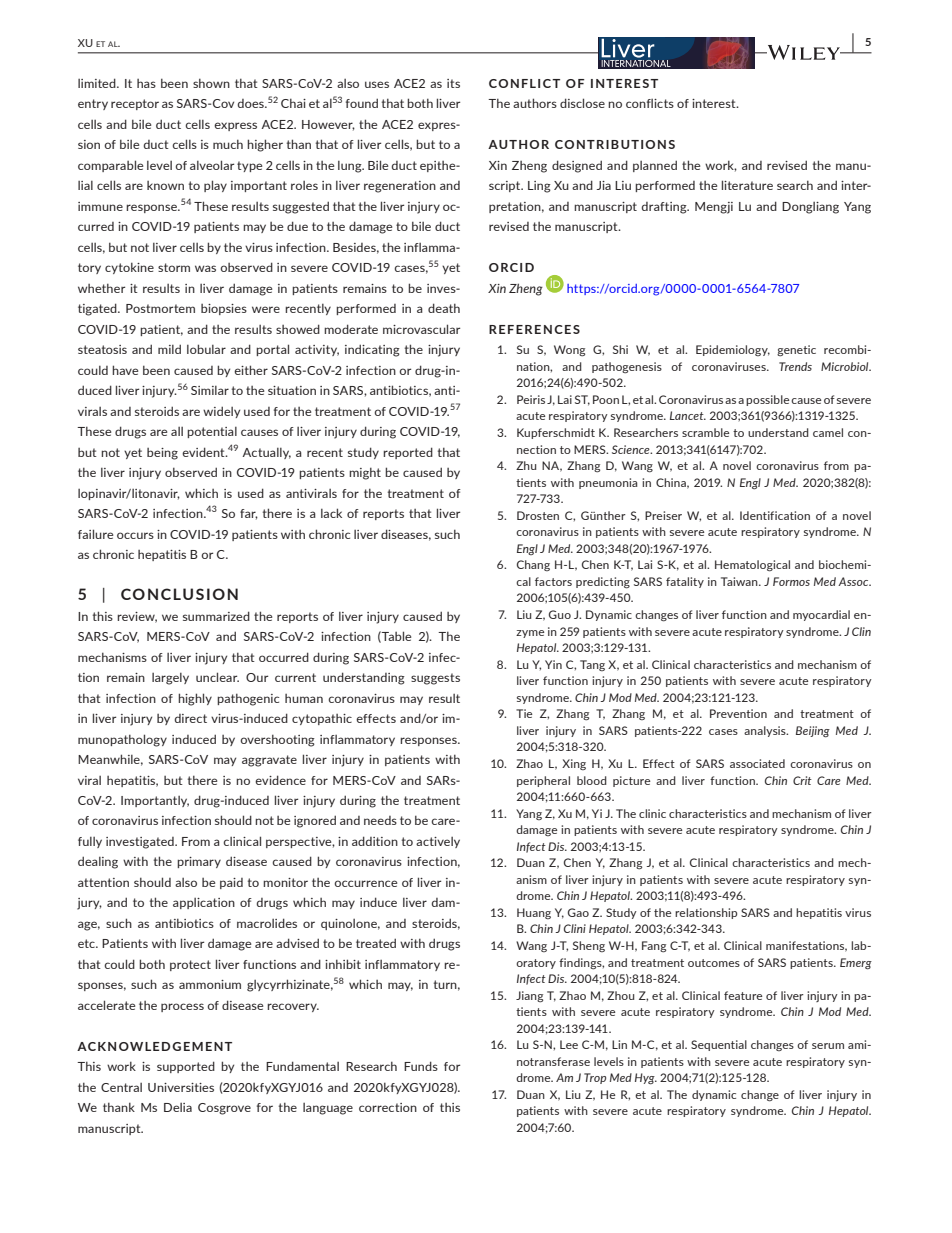  Describe the element at coordinates (560, 614) in the screenshot. I see `Guo` at that location.
